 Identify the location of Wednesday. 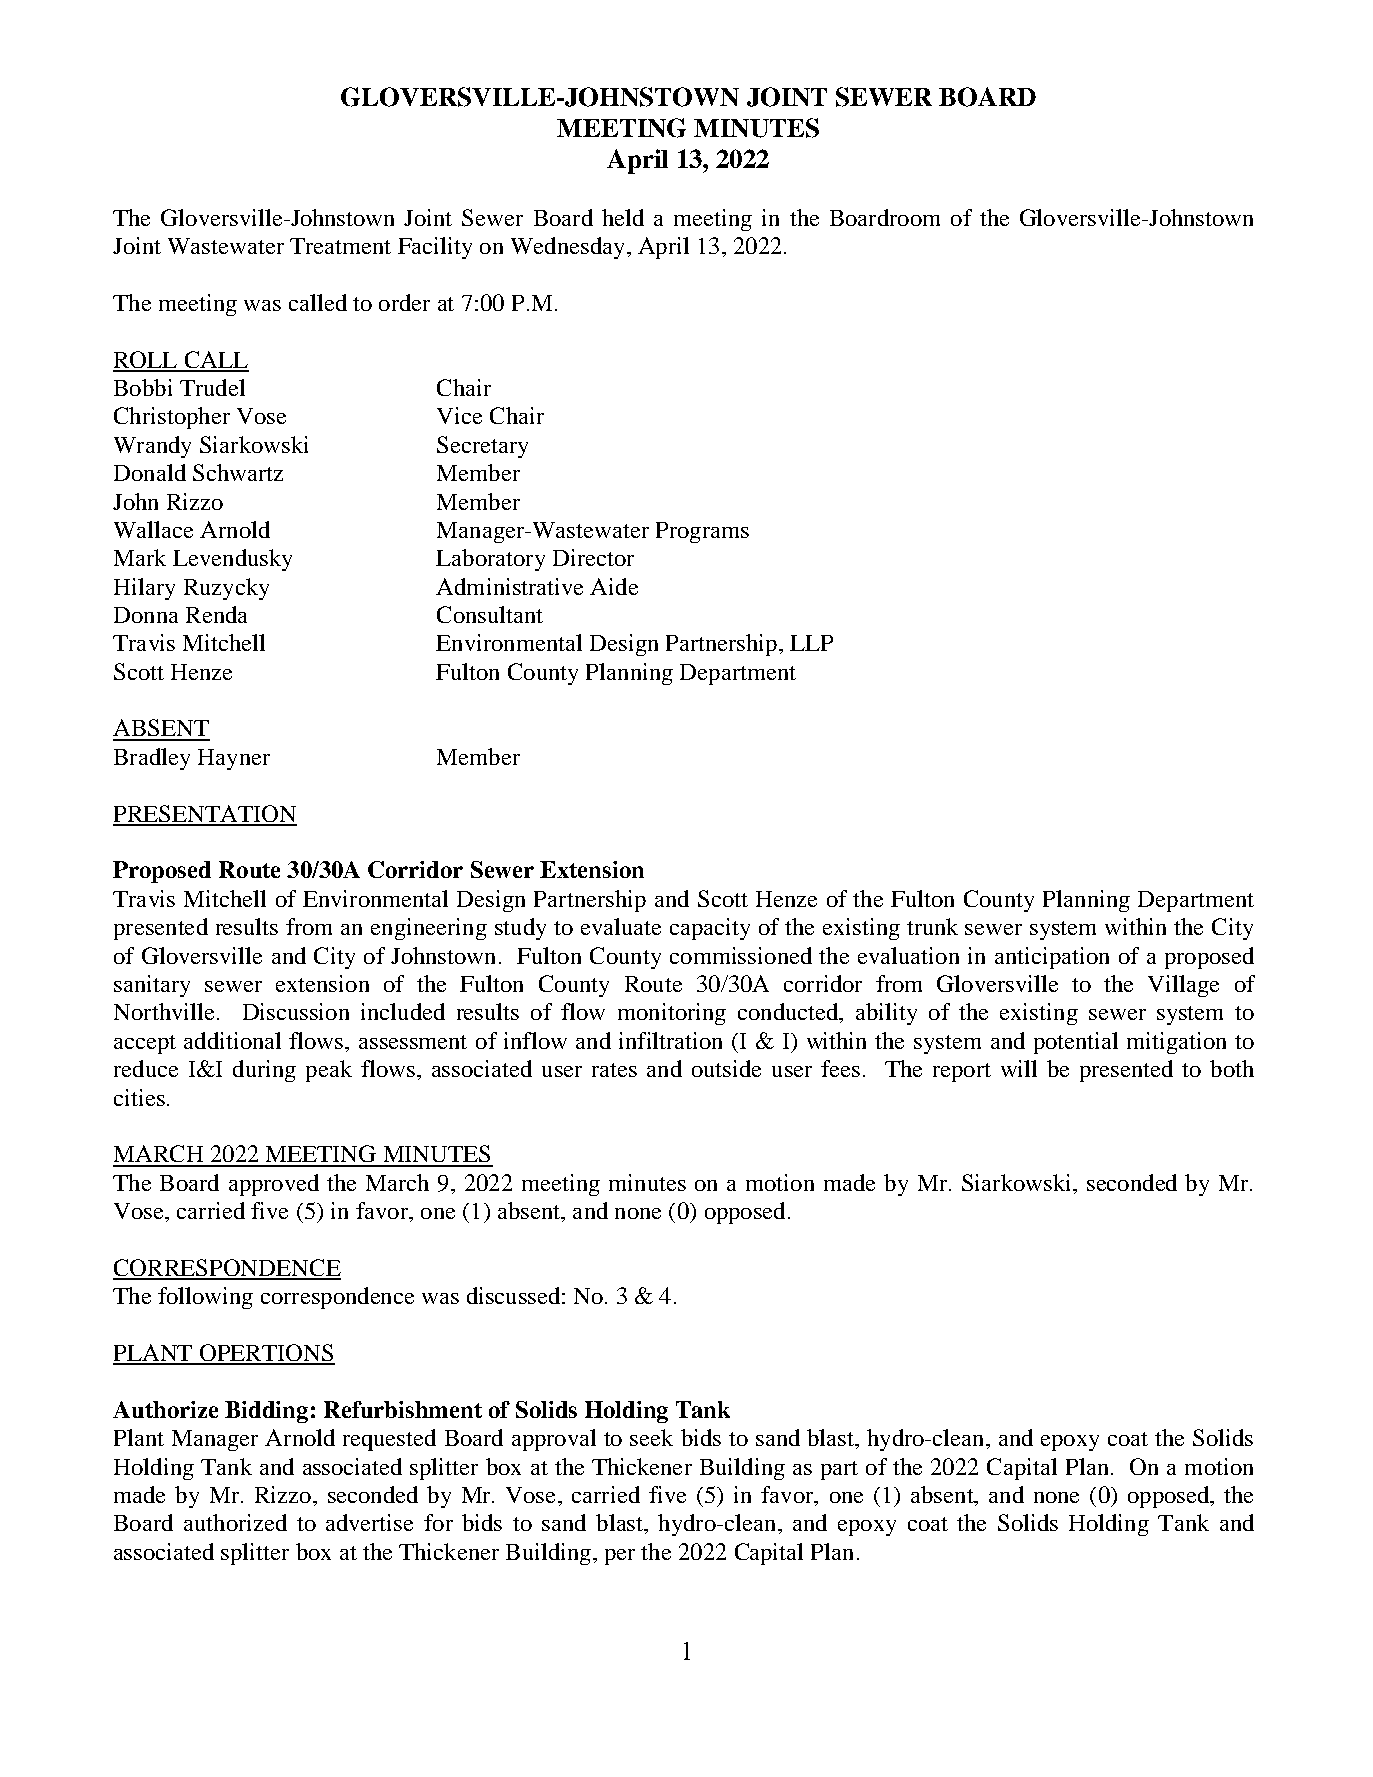
(567, 248).
